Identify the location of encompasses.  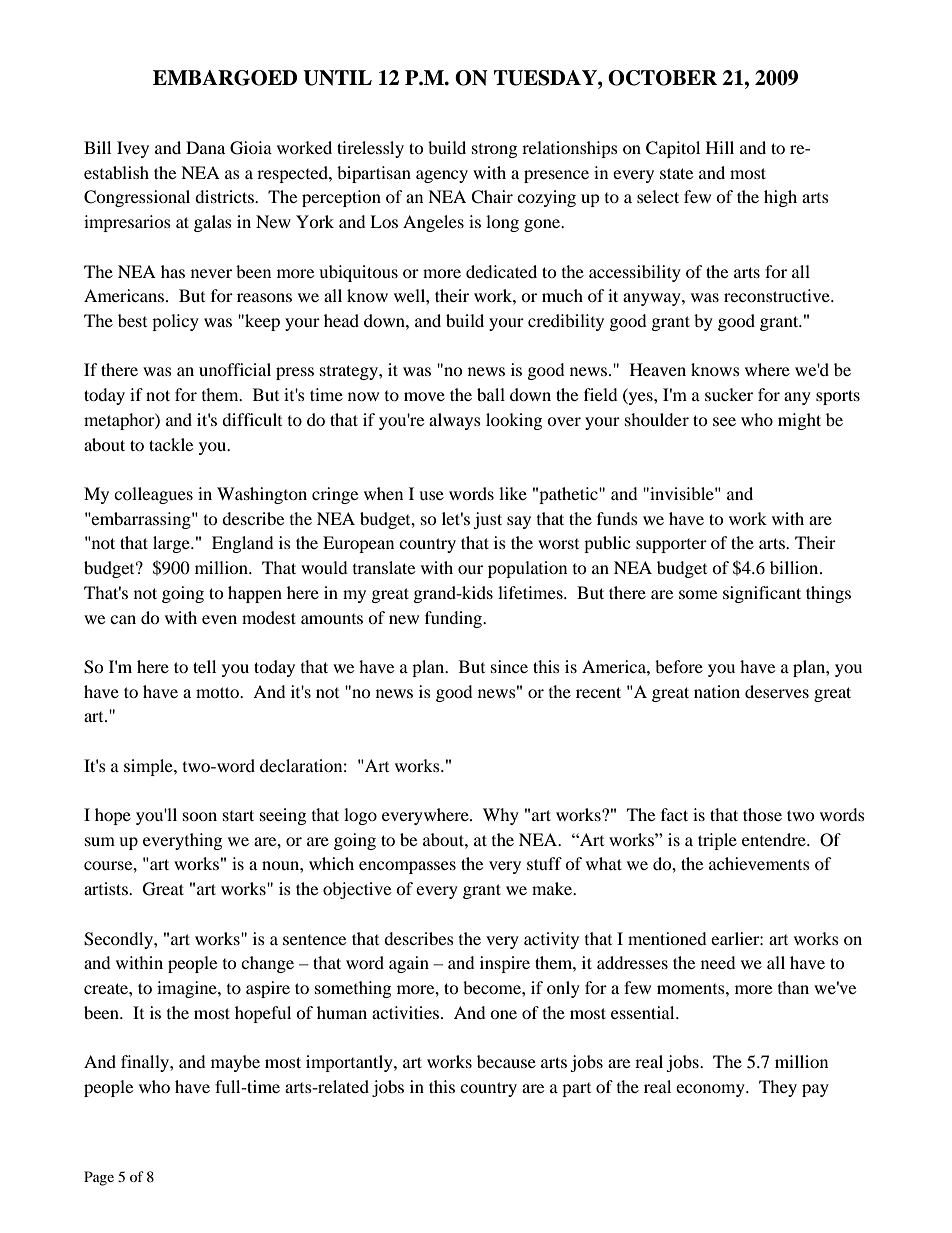
(407, 867).
